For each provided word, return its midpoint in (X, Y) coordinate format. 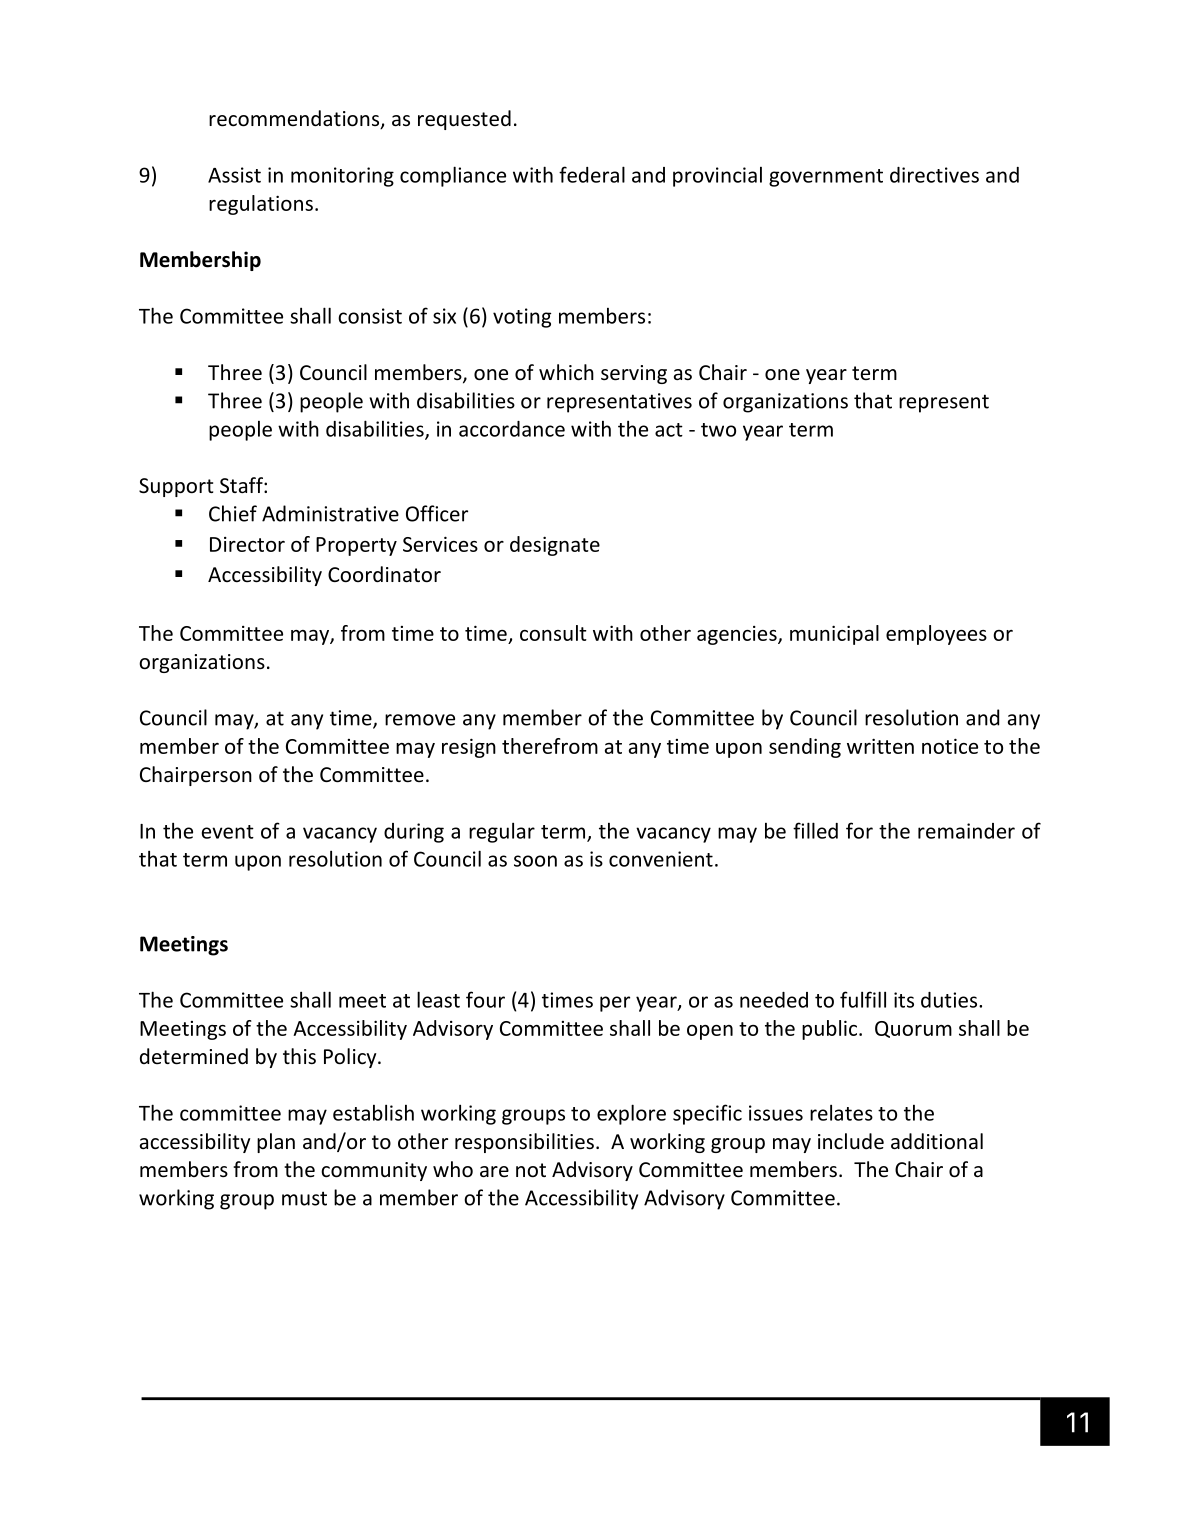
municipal (834, 635)
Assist (234, 175)
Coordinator (384, 574)
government (826, 178)
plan (276, 1143)
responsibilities (524, 1143)
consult (553, 633)
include (851, 1141)
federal (592, 174)
